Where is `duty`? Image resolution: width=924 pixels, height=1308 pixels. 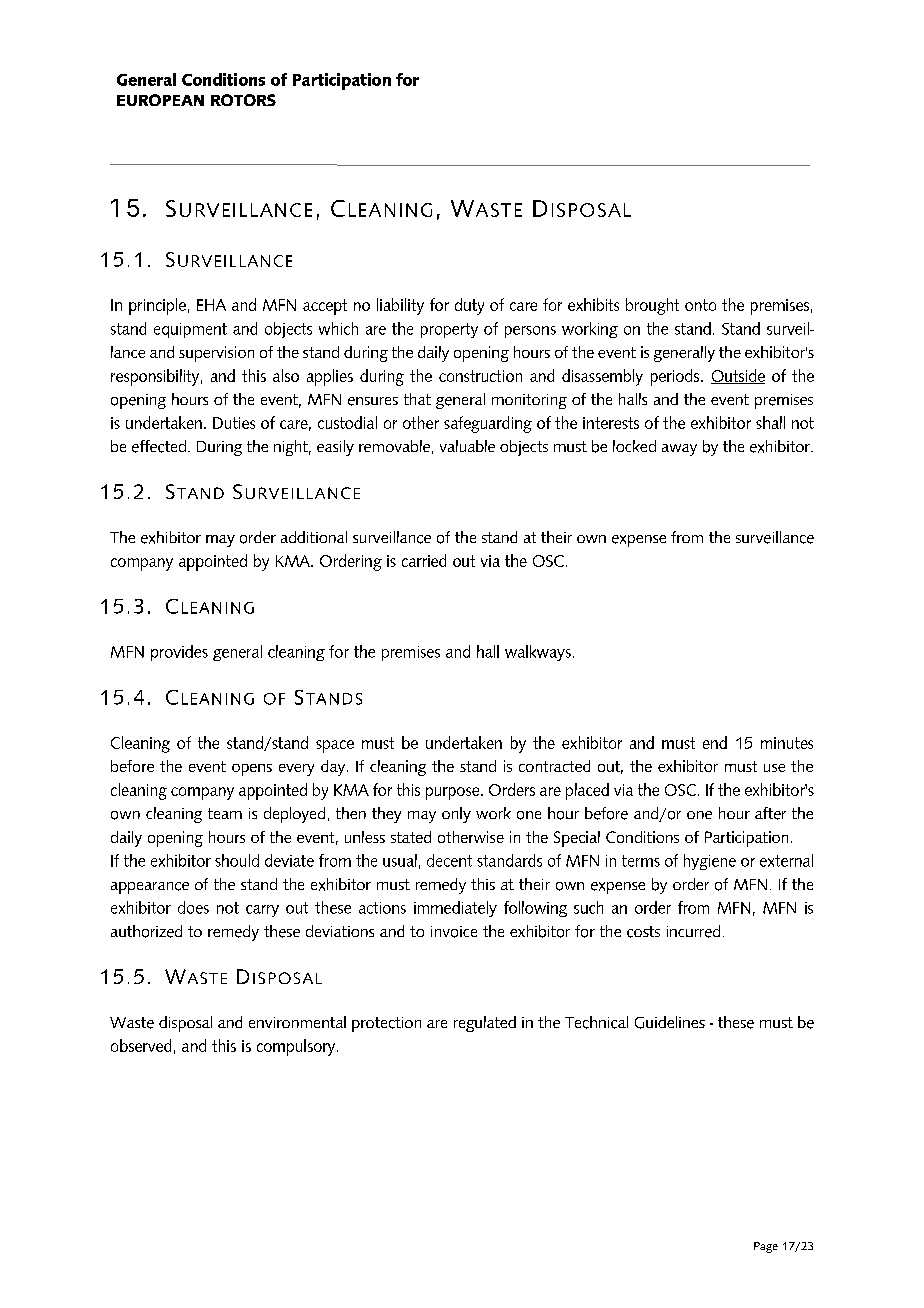 duty is located at coordinates (469, 306).
